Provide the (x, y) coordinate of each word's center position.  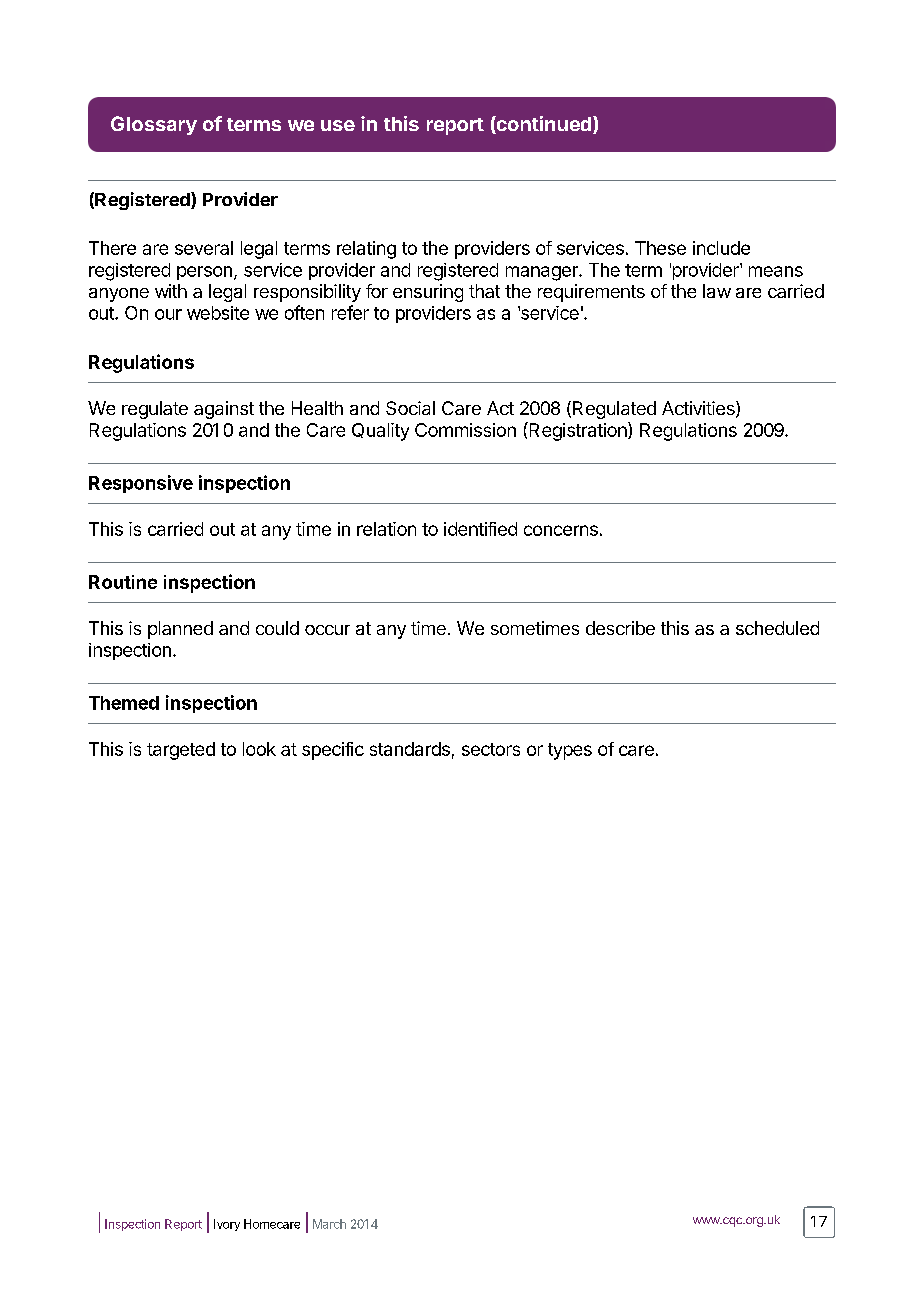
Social (410, 408)
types (570, 751)
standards (410, 749)
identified (480, 529)
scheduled (777, 628)
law (717, 291)
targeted (181, 751)
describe (620, 628)
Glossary (154, 125)
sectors (491, 749)
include (721, 248)
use (338, 125)
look (259, 749)
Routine (123, 582)
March (329, 1224)
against (224, 410)
